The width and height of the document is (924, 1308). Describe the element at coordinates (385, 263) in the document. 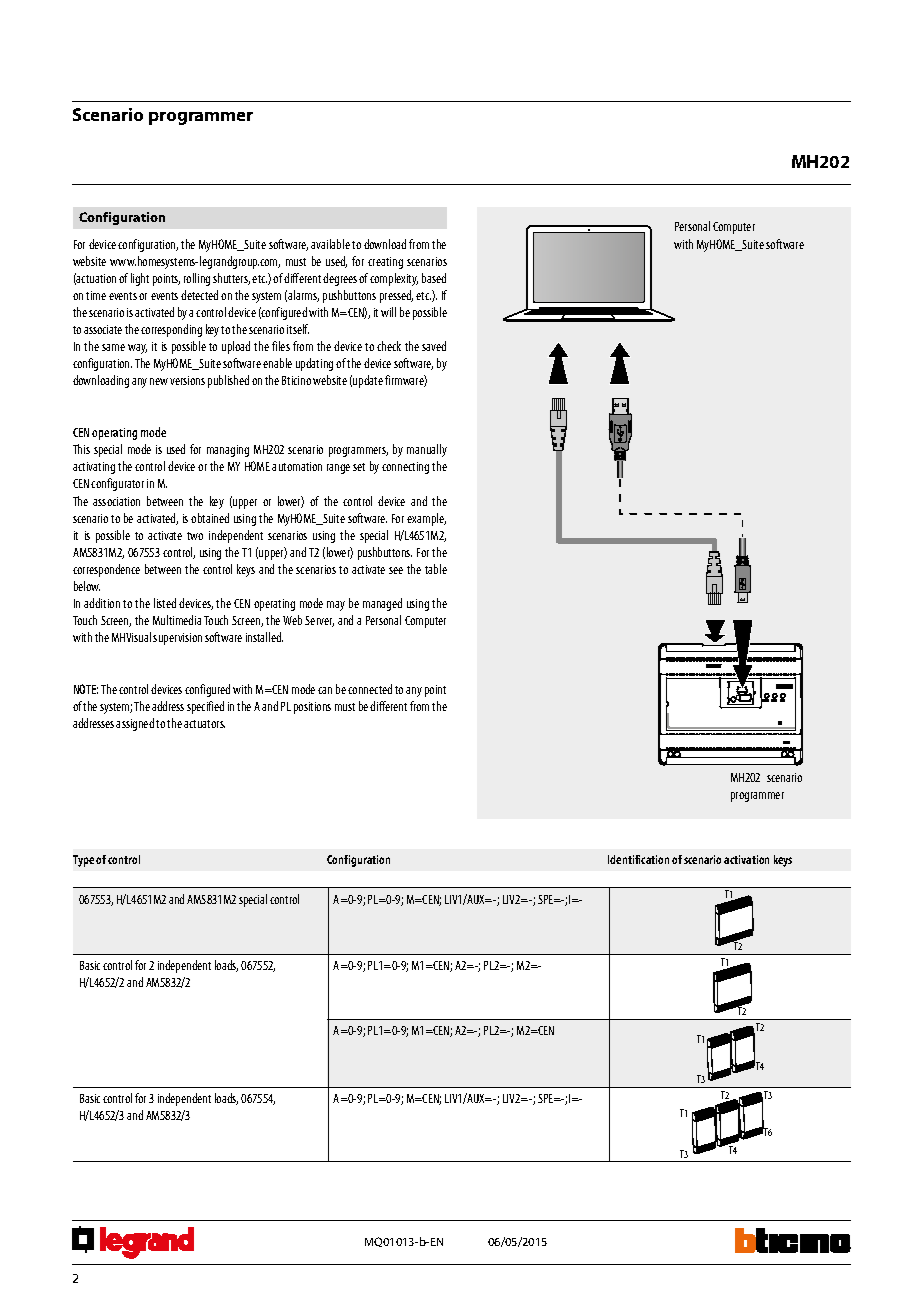

I see `creating` at that location.
